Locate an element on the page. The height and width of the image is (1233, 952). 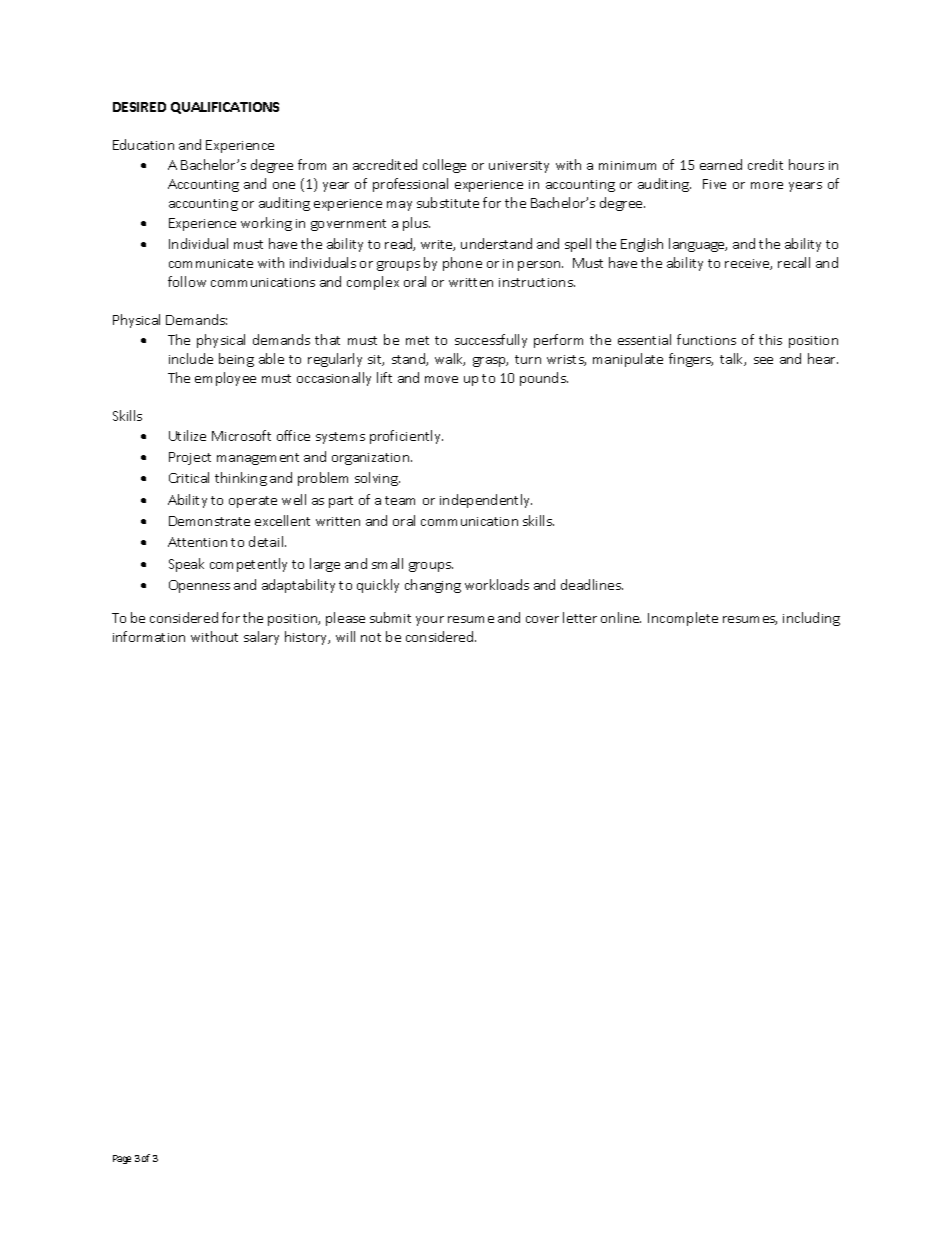
college is located at coordinates (444, 166).
